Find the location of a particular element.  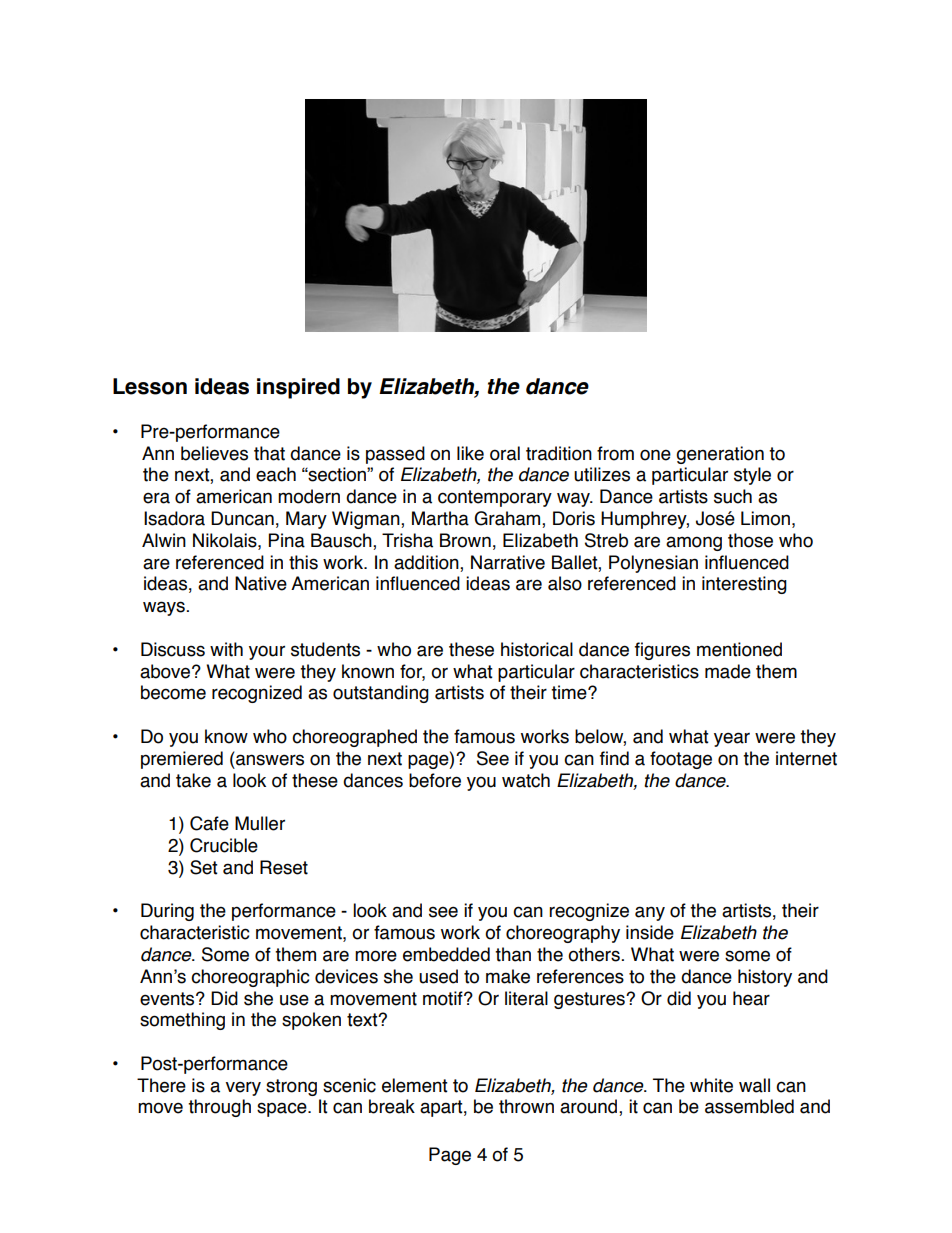

with is located at coordinates (226, 649).
